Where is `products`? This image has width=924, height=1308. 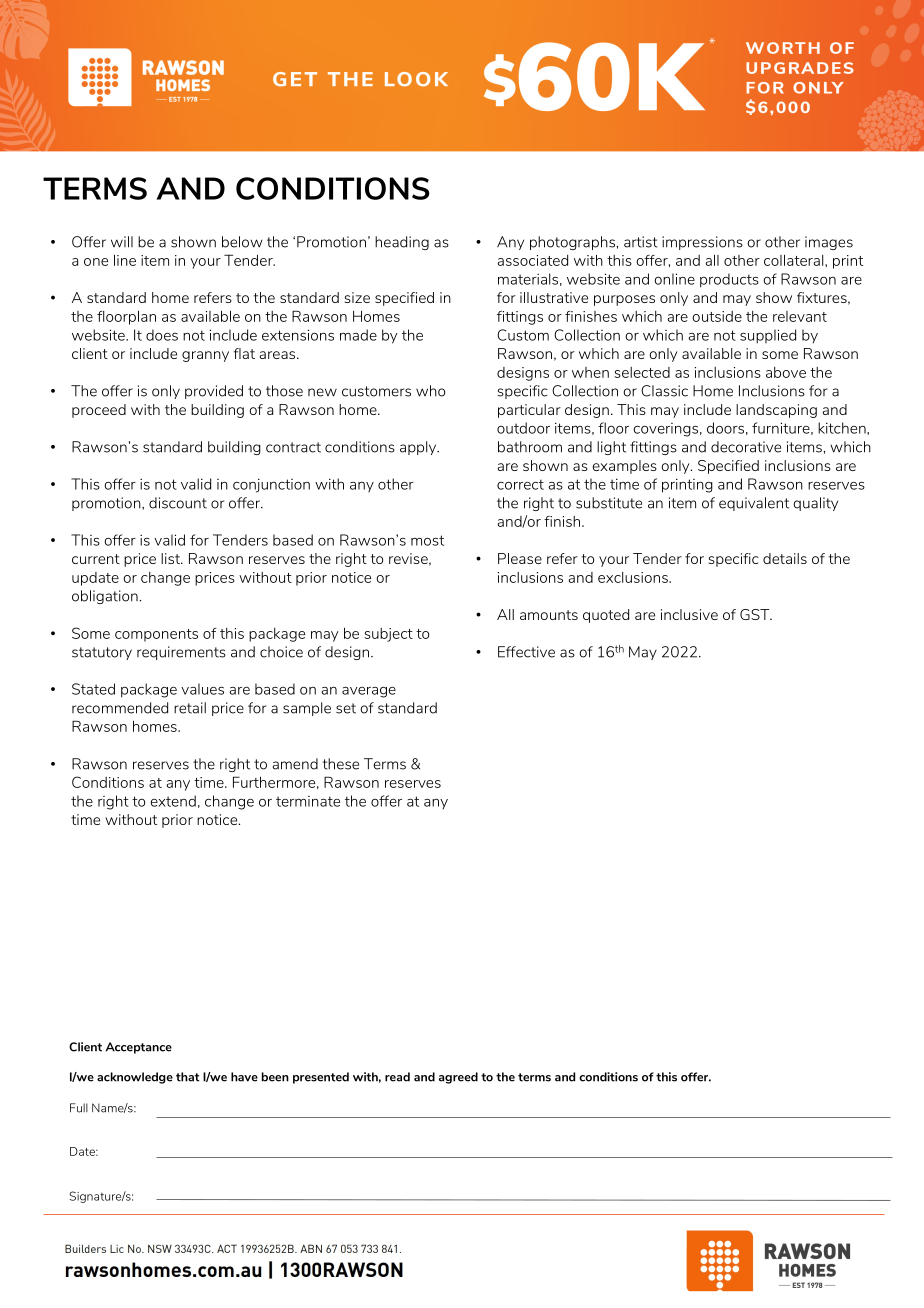
products is located at coordinates (729, 280).
